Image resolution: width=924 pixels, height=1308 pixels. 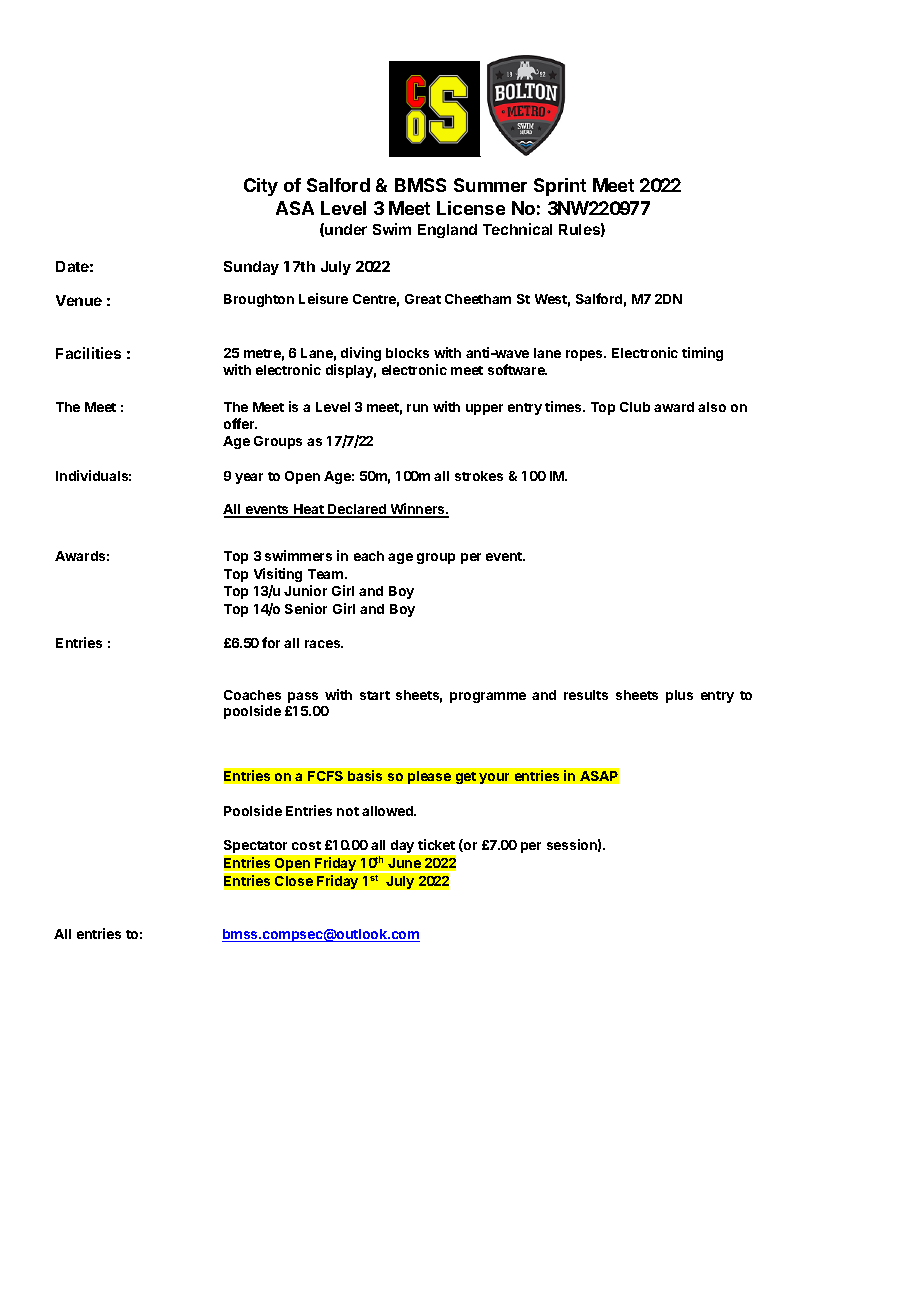 I want to click on start, so click(x=375, y=695).
